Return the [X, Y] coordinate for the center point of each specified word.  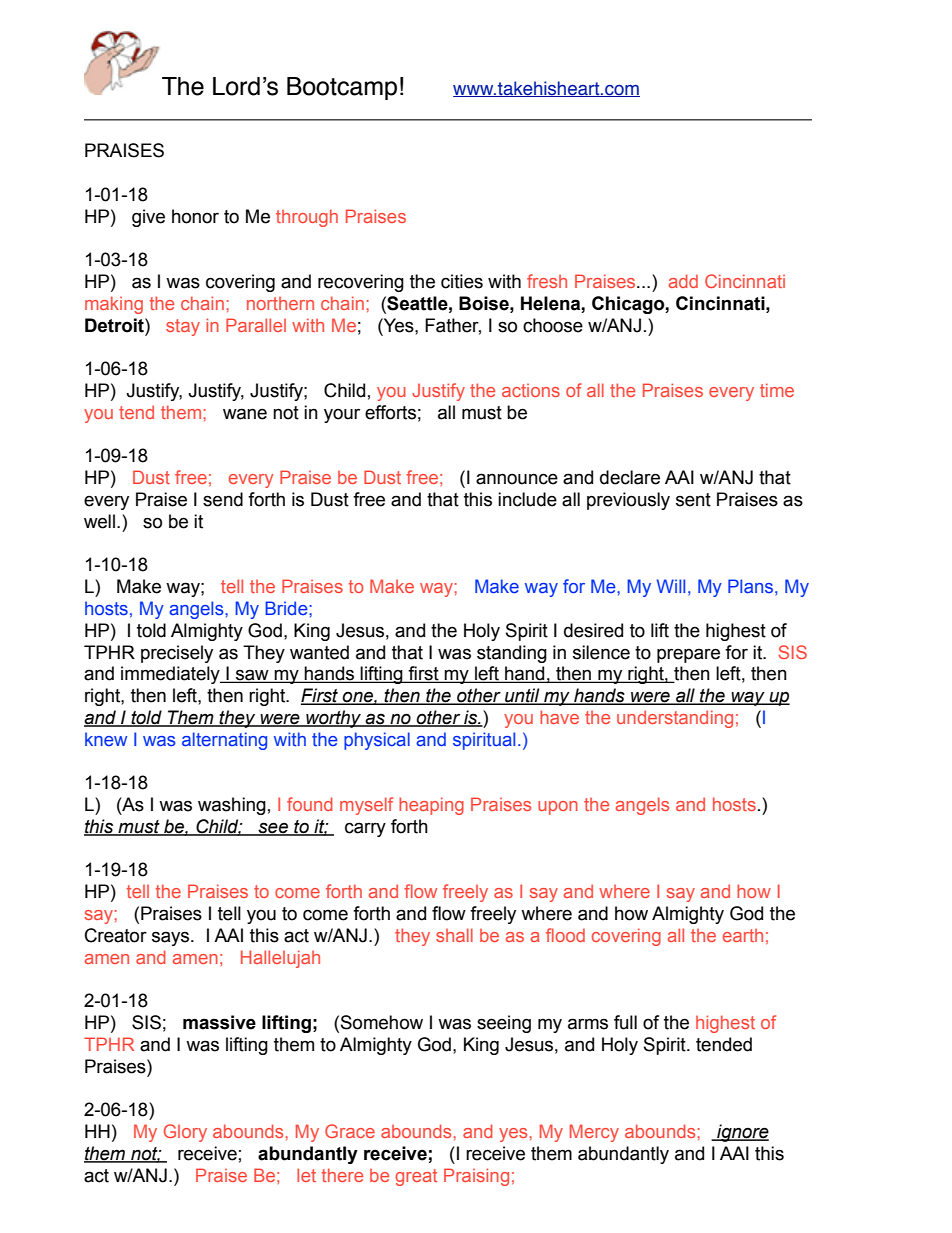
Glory [185, 1133]
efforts [390, 412]
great [416, 1177]
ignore [742, 1133]
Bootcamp [342, 88]
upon [558, 808]
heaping [431, 806]
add [683, 281]
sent [693, 500]
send [223, 499]
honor [195, 216]
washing [232, 806]
